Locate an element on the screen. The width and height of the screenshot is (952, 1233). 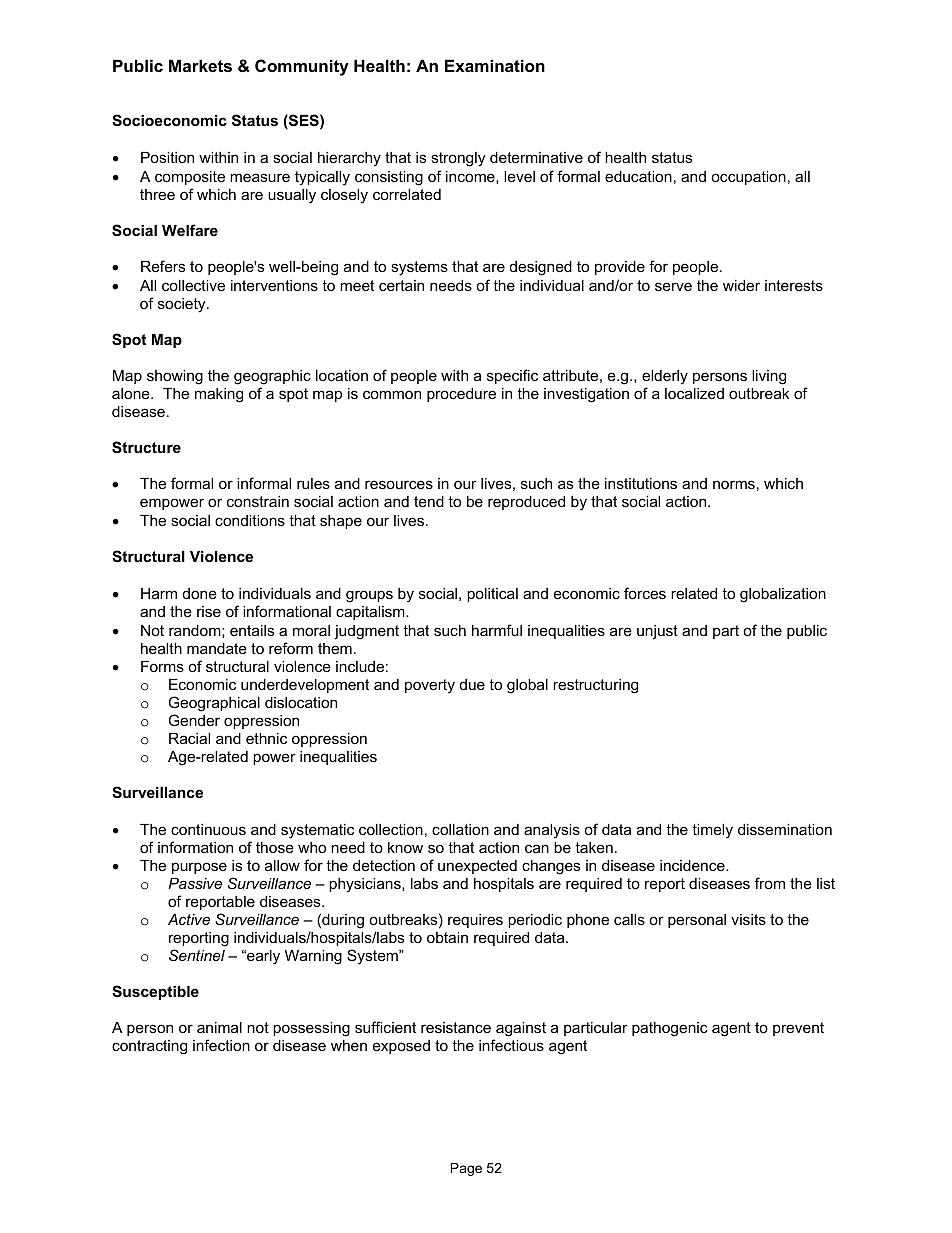
norms is located at coordinates (734, 484).
